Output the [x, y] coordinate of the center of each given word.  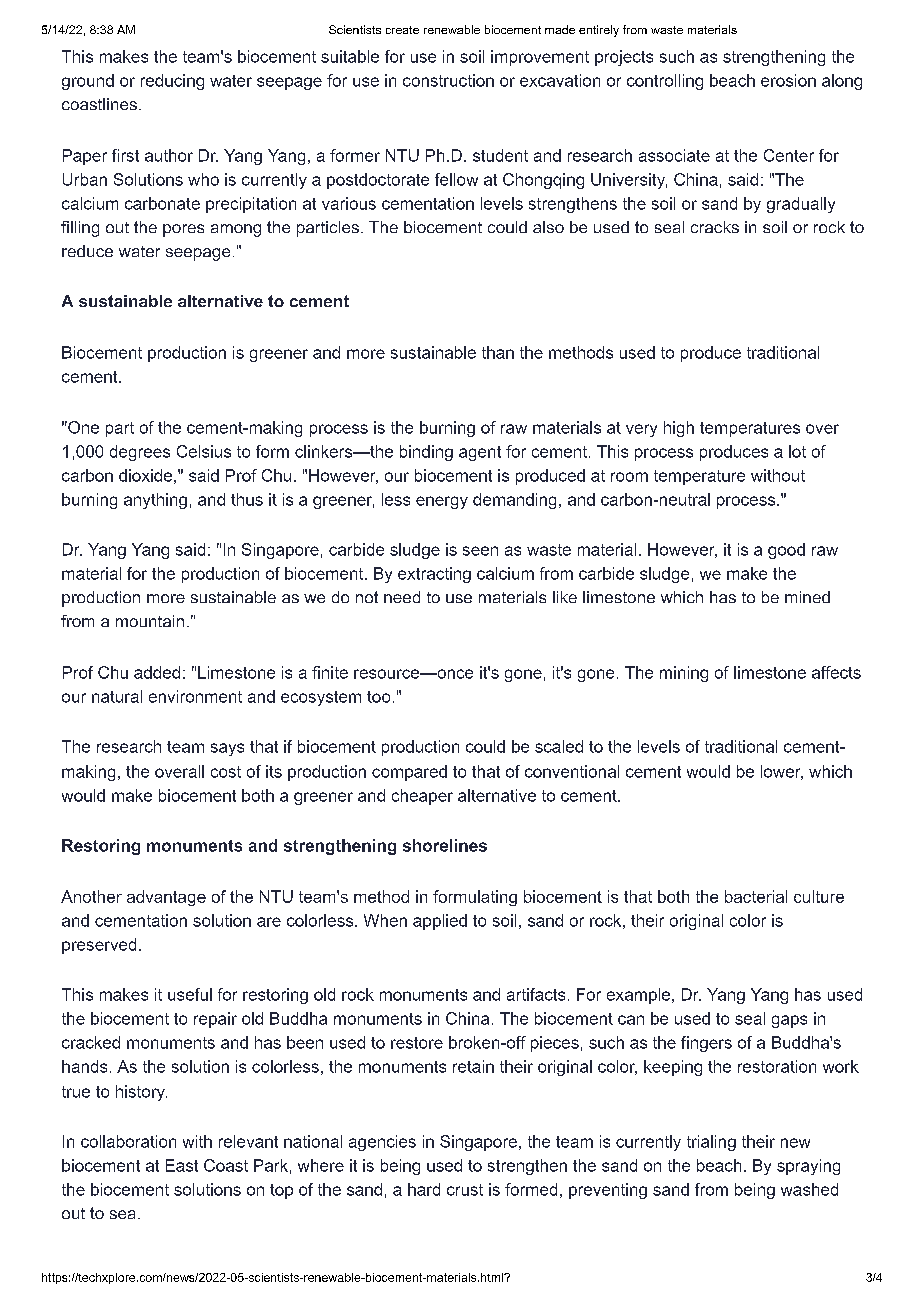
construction [448, 80]
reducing [172, 82]
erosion [788, 80]
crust [465, 1190]
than [498, 352]
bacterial [756, 896]
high [679, 429]
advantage [166, 898]
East [182, 1165]
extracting [434, 575]
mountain [150, 621]
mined [807, 597]
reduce [87, 251]
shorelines [445, 845]
